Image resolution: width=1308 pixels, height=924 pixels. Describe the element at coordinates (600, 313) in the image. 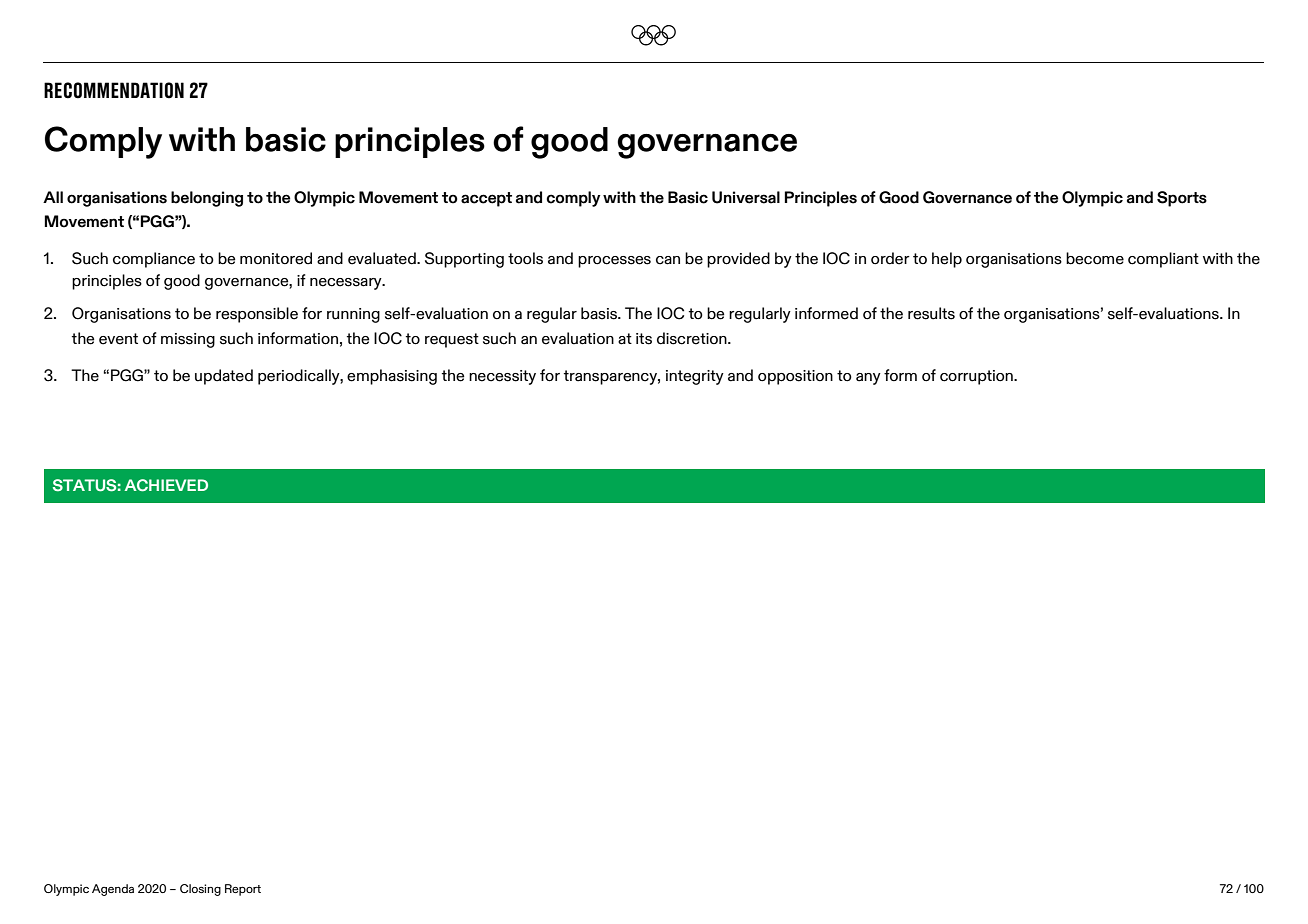

I see `basis` at that location.
